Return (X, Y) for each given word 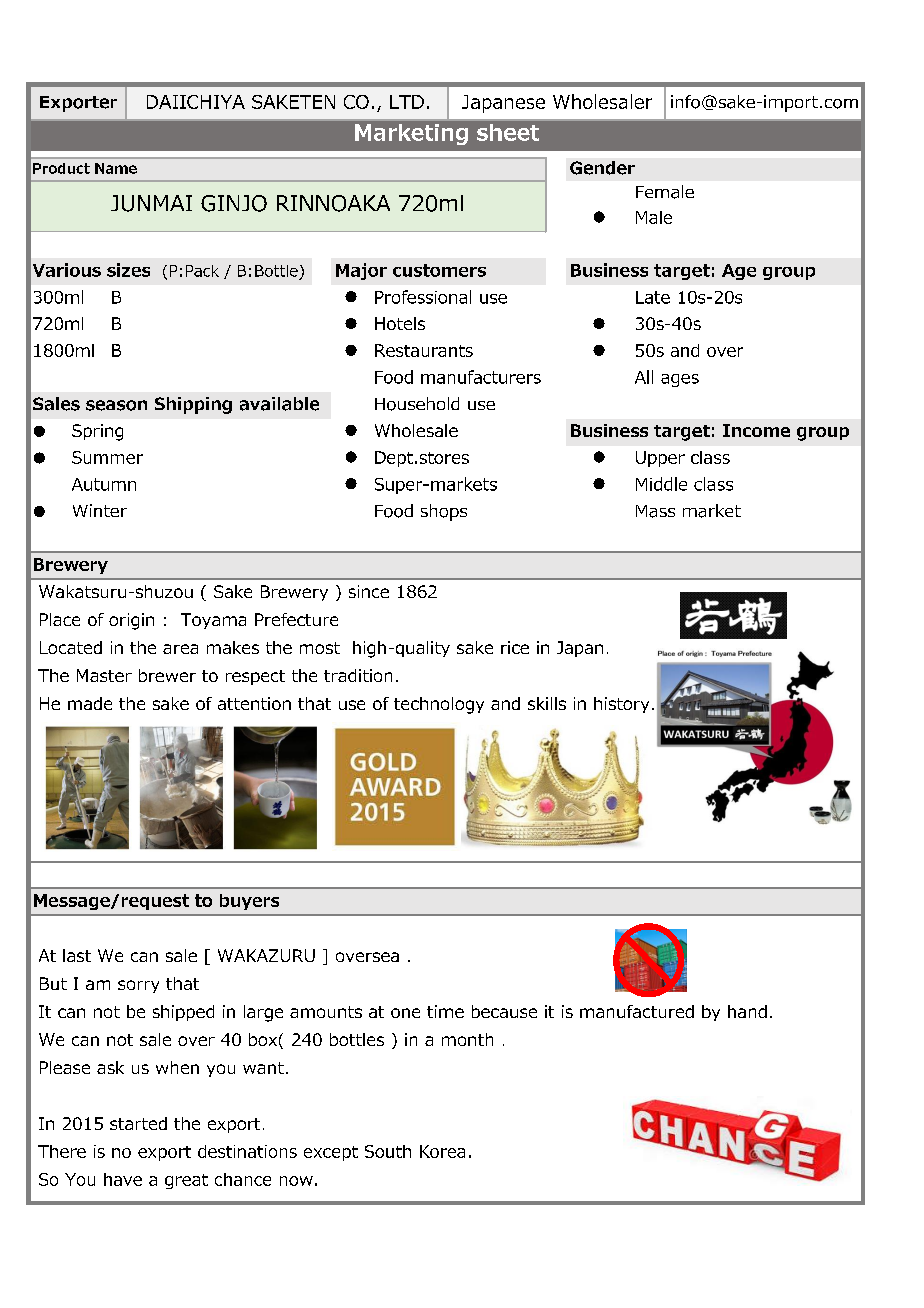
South (388, 1151)
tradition (358, 675)
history (621, 705)
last (77, 955)
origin (131, 621)
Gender (602, 168)
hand (747, 1011)
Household (417, 404)
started (138, 1123)
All (644, 377)
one (405, 1013)
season (116, 405)
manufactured (637, 1011)
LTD (407, 102)
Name (116, 168)
